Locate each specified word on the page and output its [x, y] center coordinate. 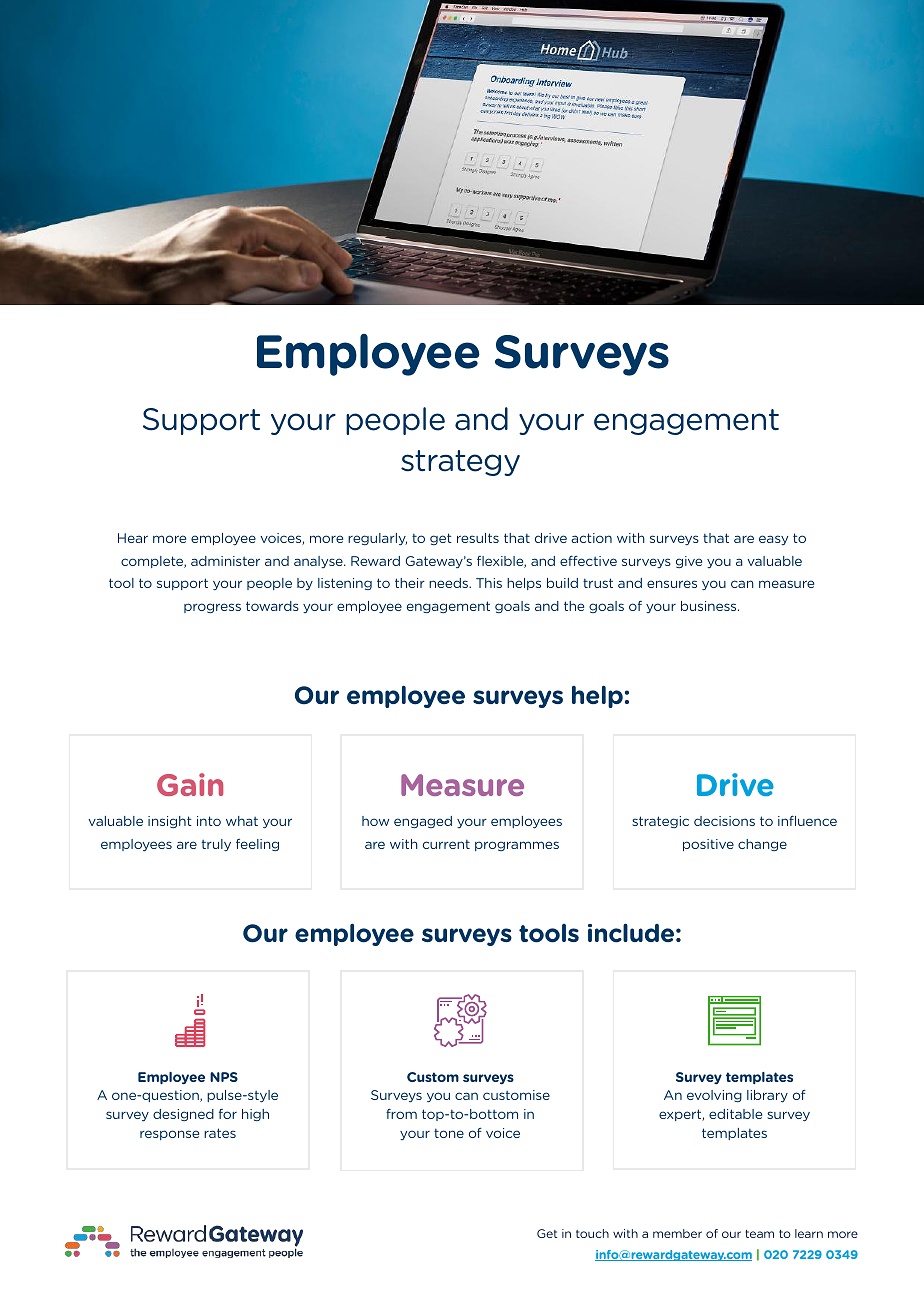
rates [220, 1133]
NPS [224, 1077]
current [446, 844]
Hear [133, 538]
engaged [423, 822]
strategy [460, 463]
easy [773, 540]
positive [708, 845]
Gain [190, 784]
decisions [724, 821]
